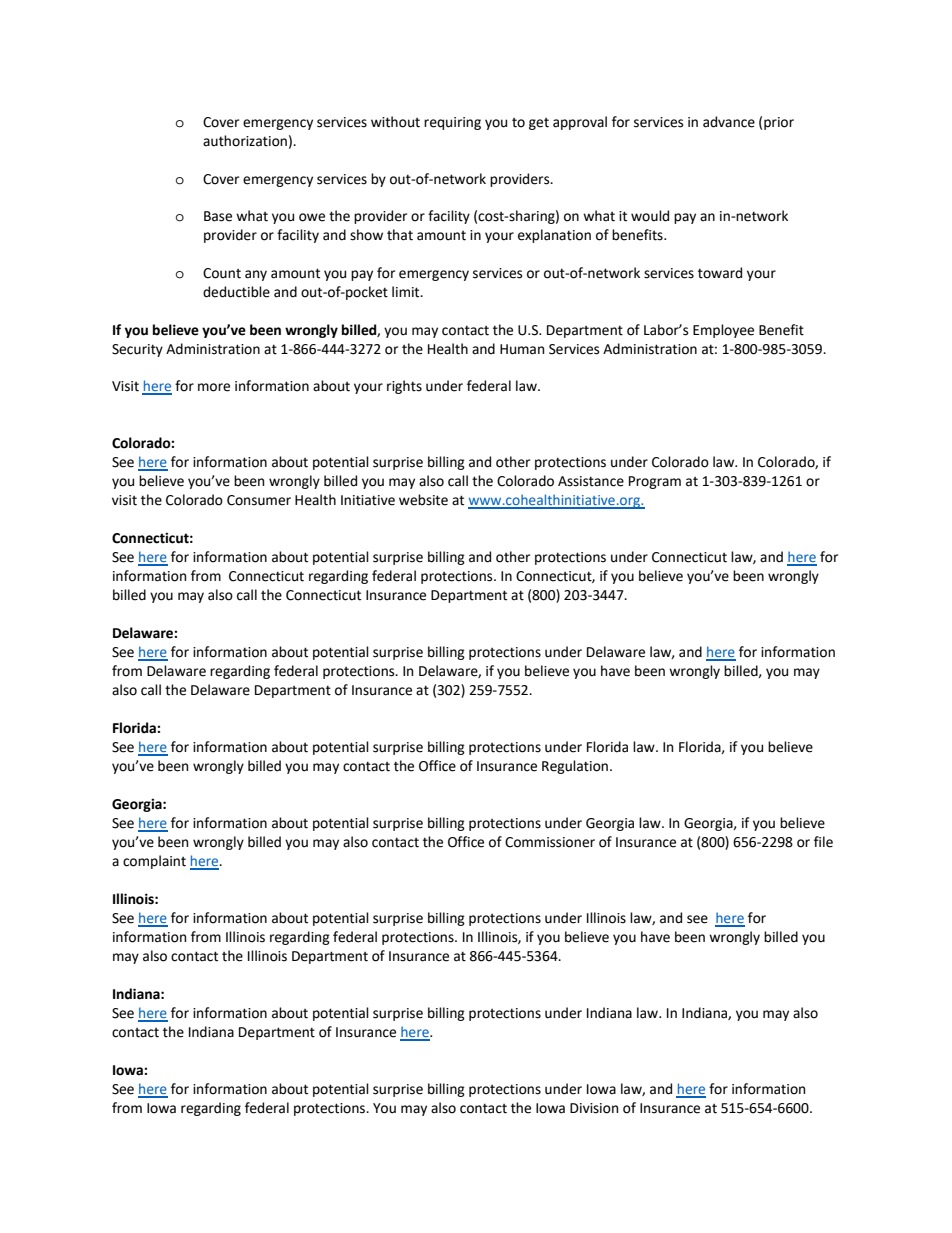  I want to click on Division, so click(594, 1108).
